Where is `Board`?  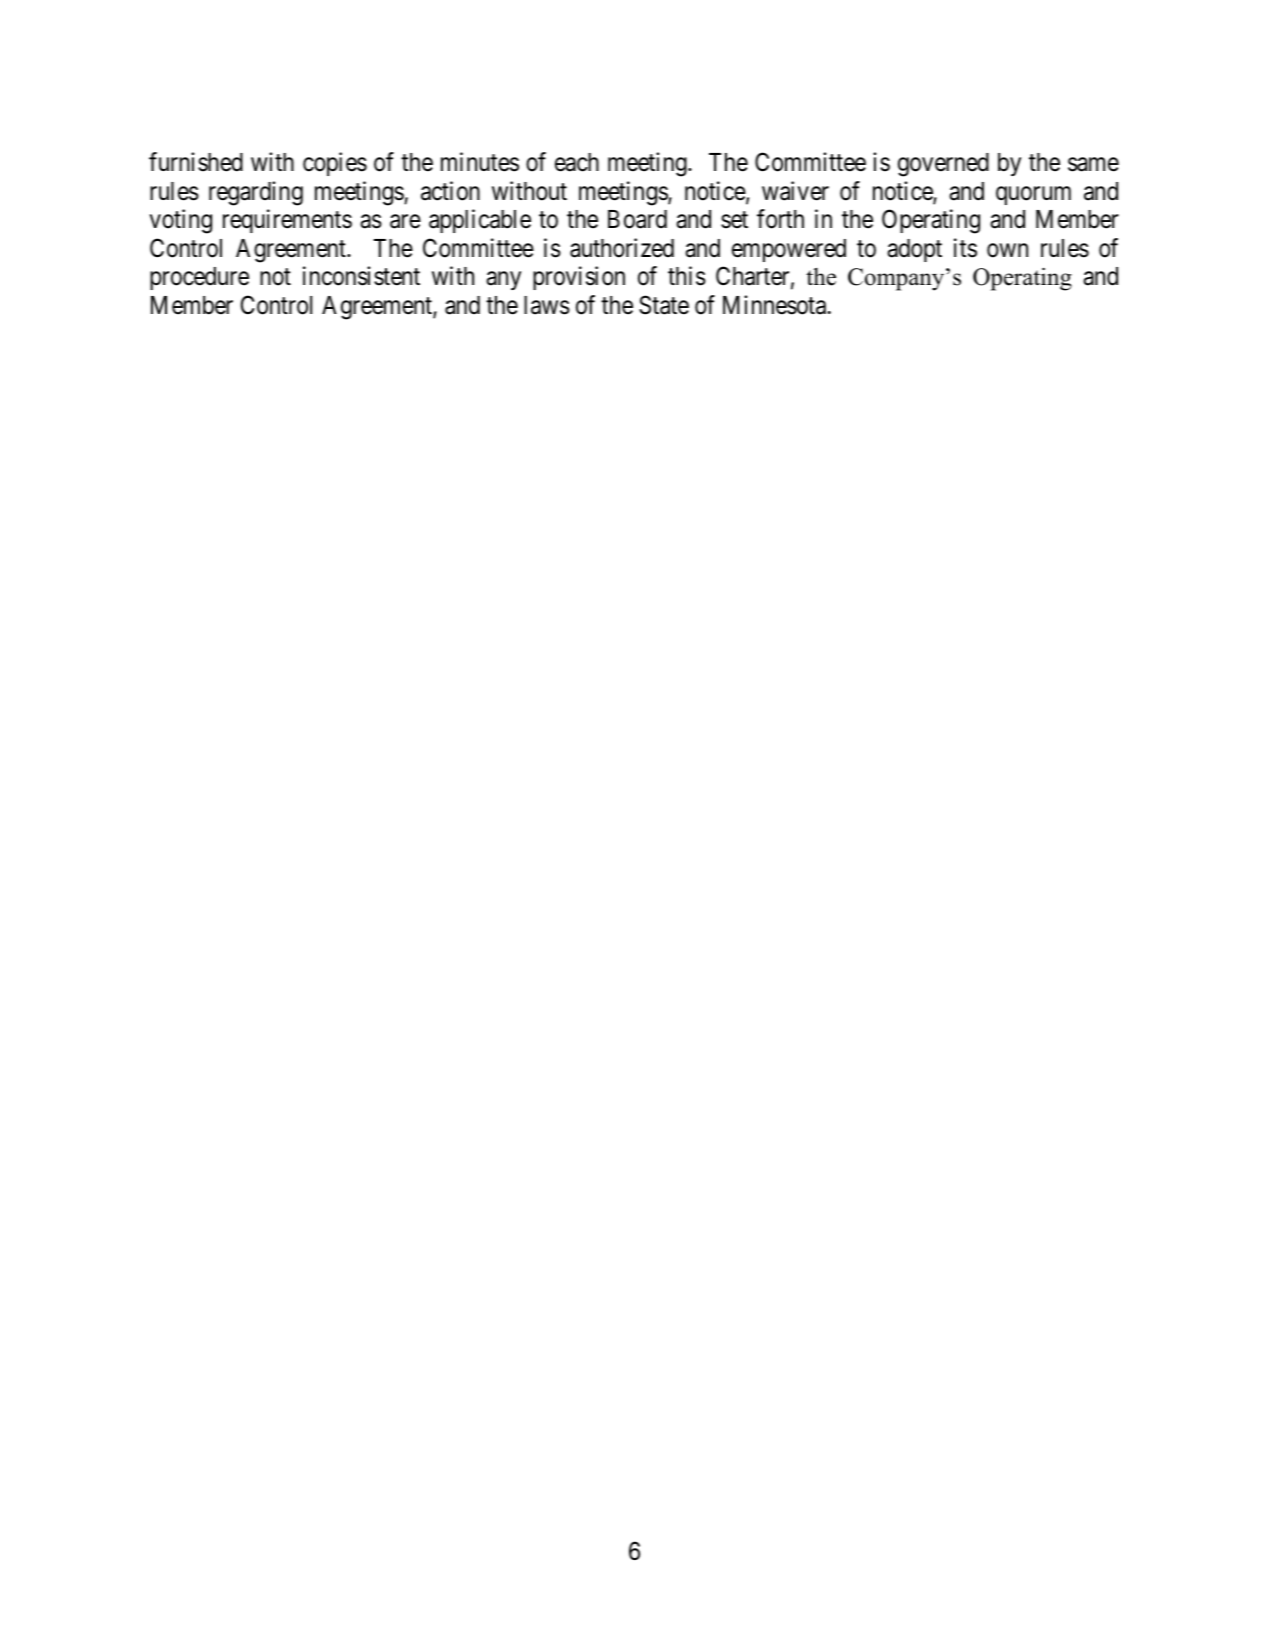
Board is located at coordinates (637, 219).
